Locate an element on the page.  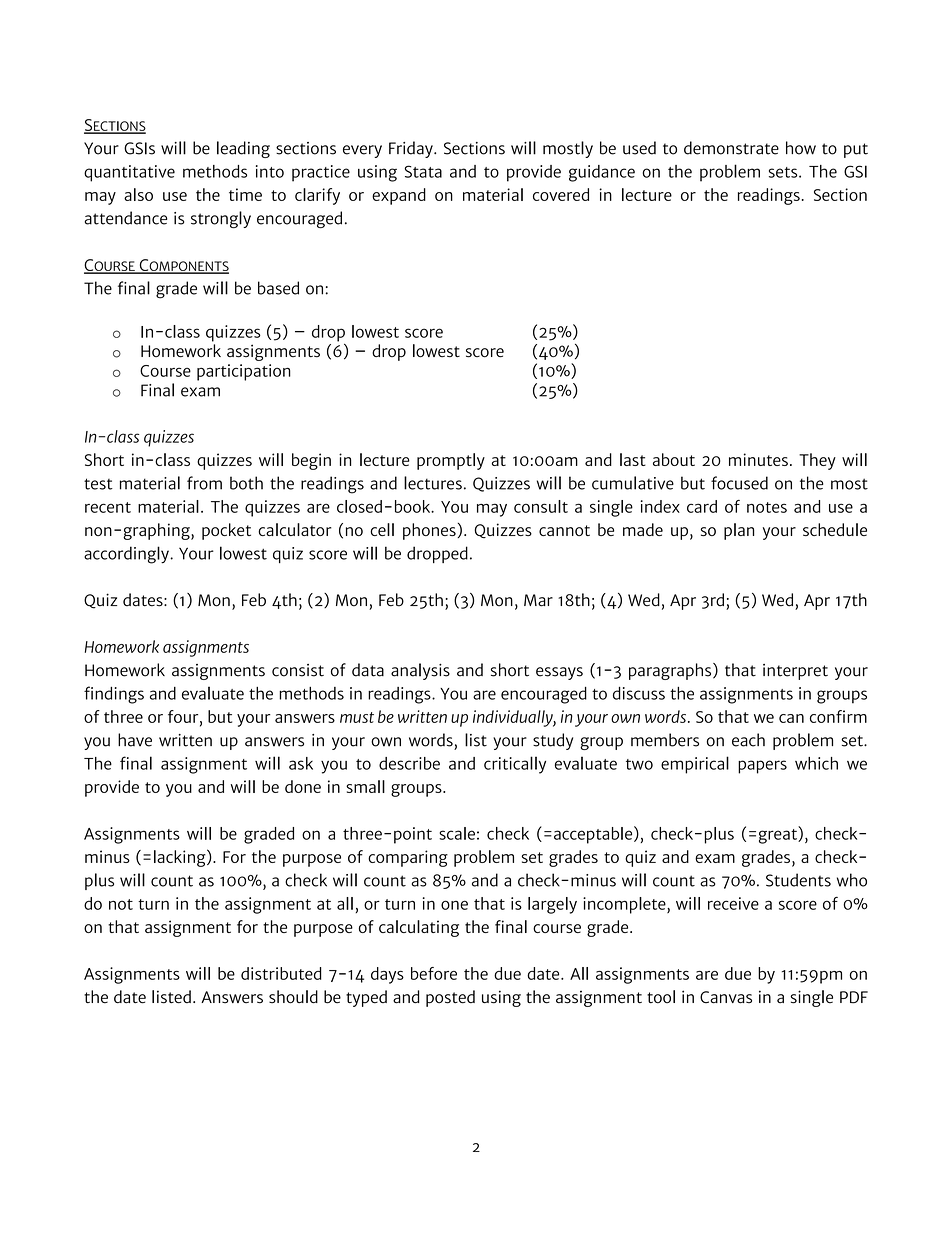
quantitative is located at coordinates (129, 173).
